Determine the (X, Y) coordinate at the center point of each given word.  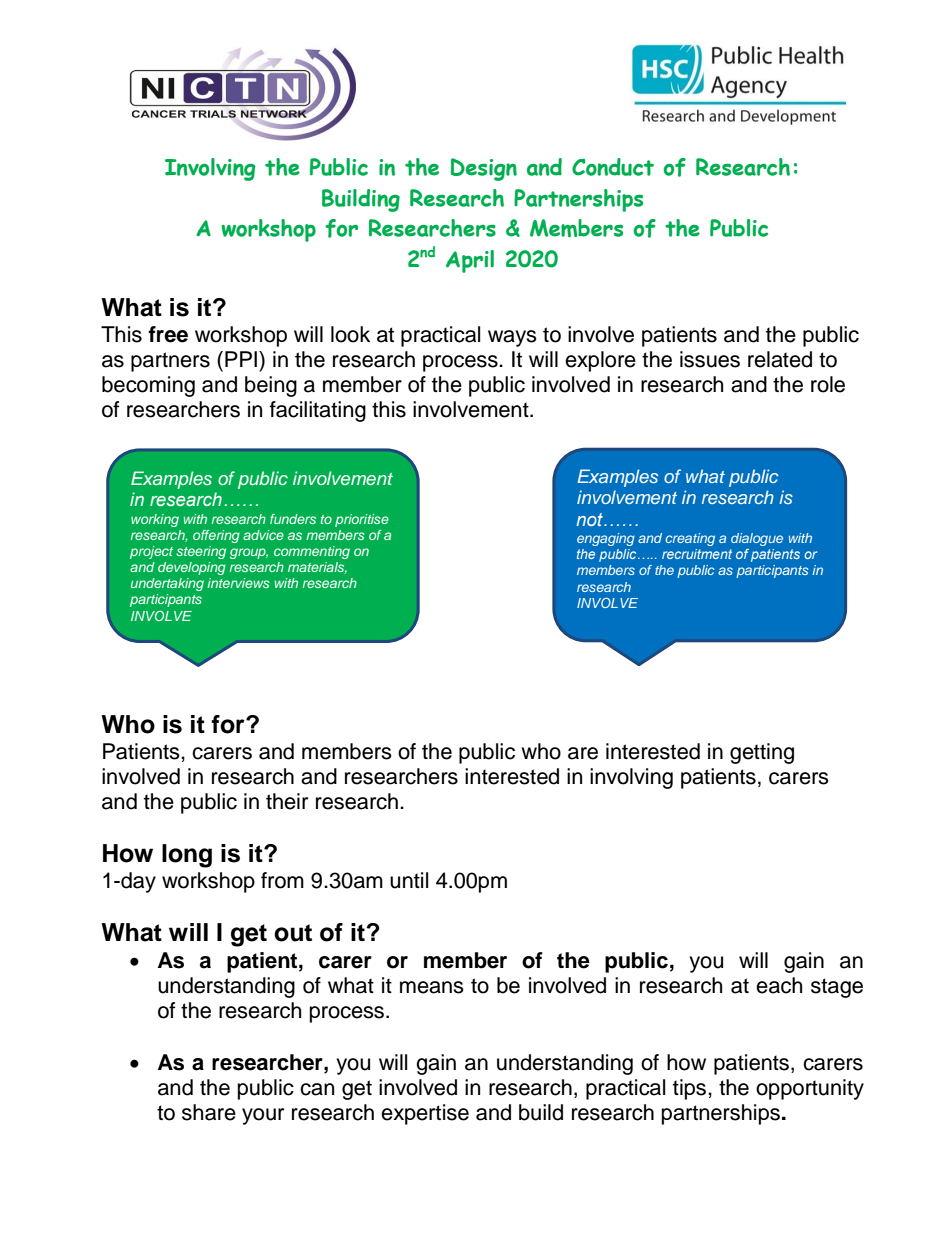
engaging (606, 539)
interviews (238, 583)
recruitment (697, 554)
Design (484, 169)
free (168, 334)
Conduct (613, 167)
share (209, 1112)
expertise (425, 1114)
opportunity (810, 1089)
